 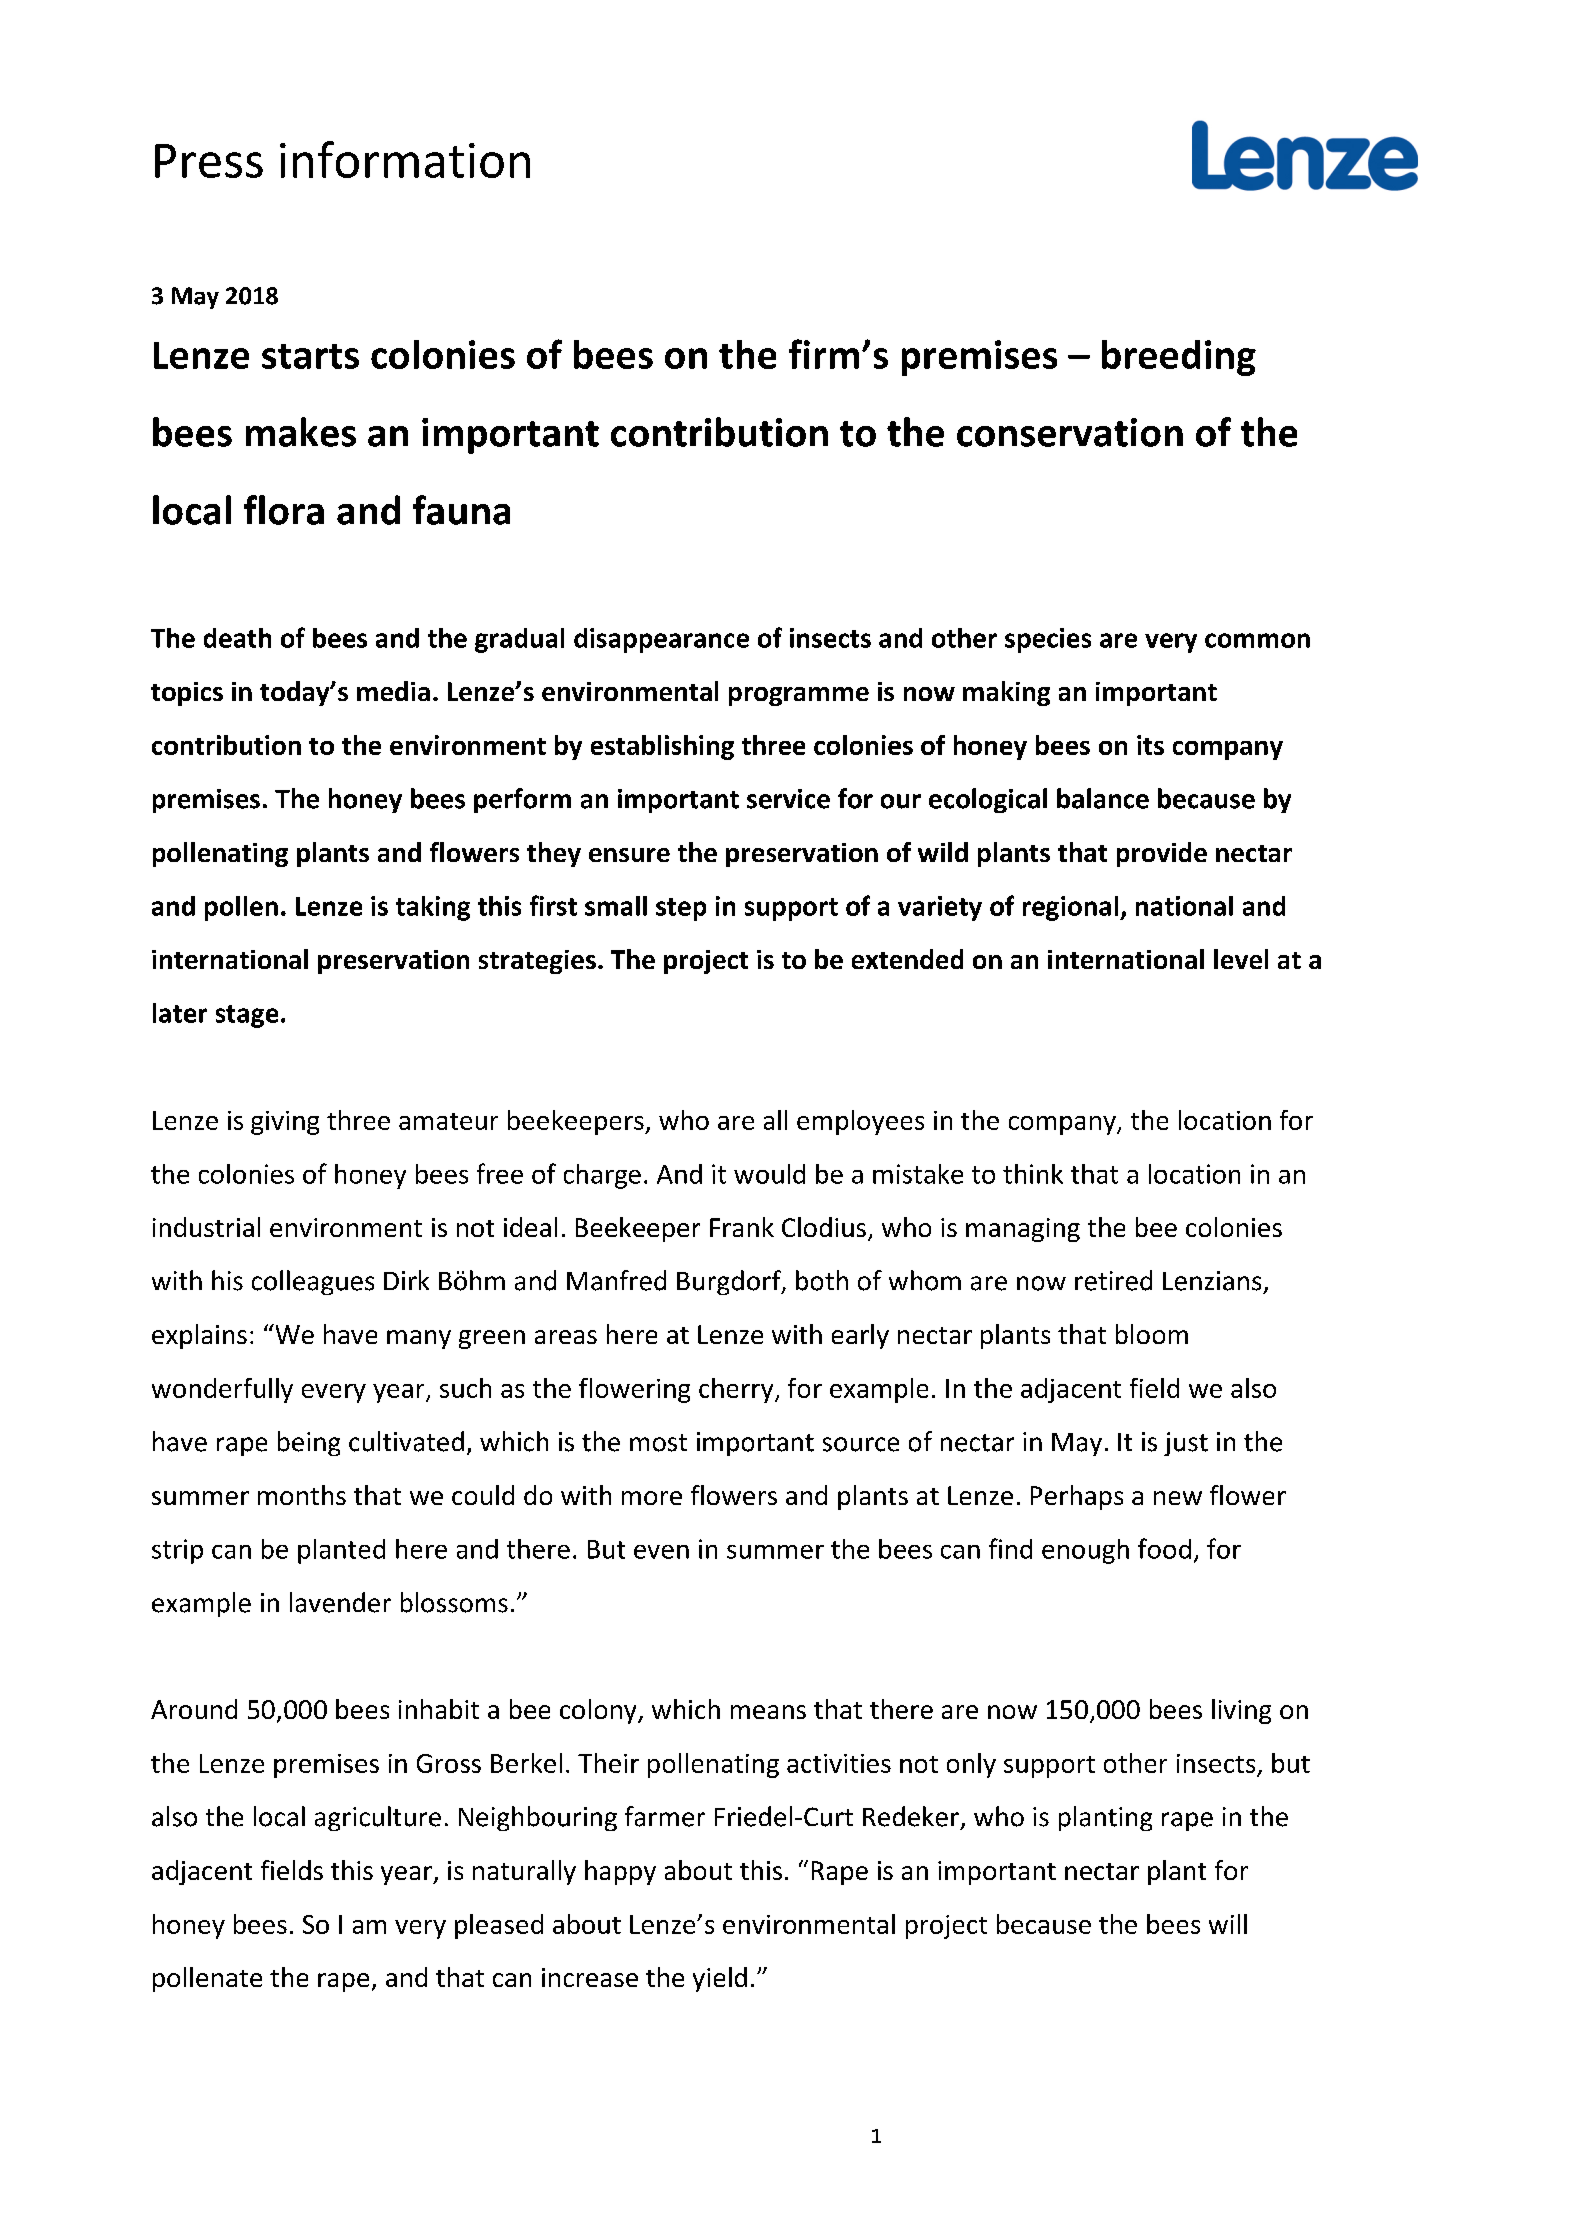 What do you see at coordinates (652, 1498) in the document?
I see `more` at bounding box center [652, 1498].
